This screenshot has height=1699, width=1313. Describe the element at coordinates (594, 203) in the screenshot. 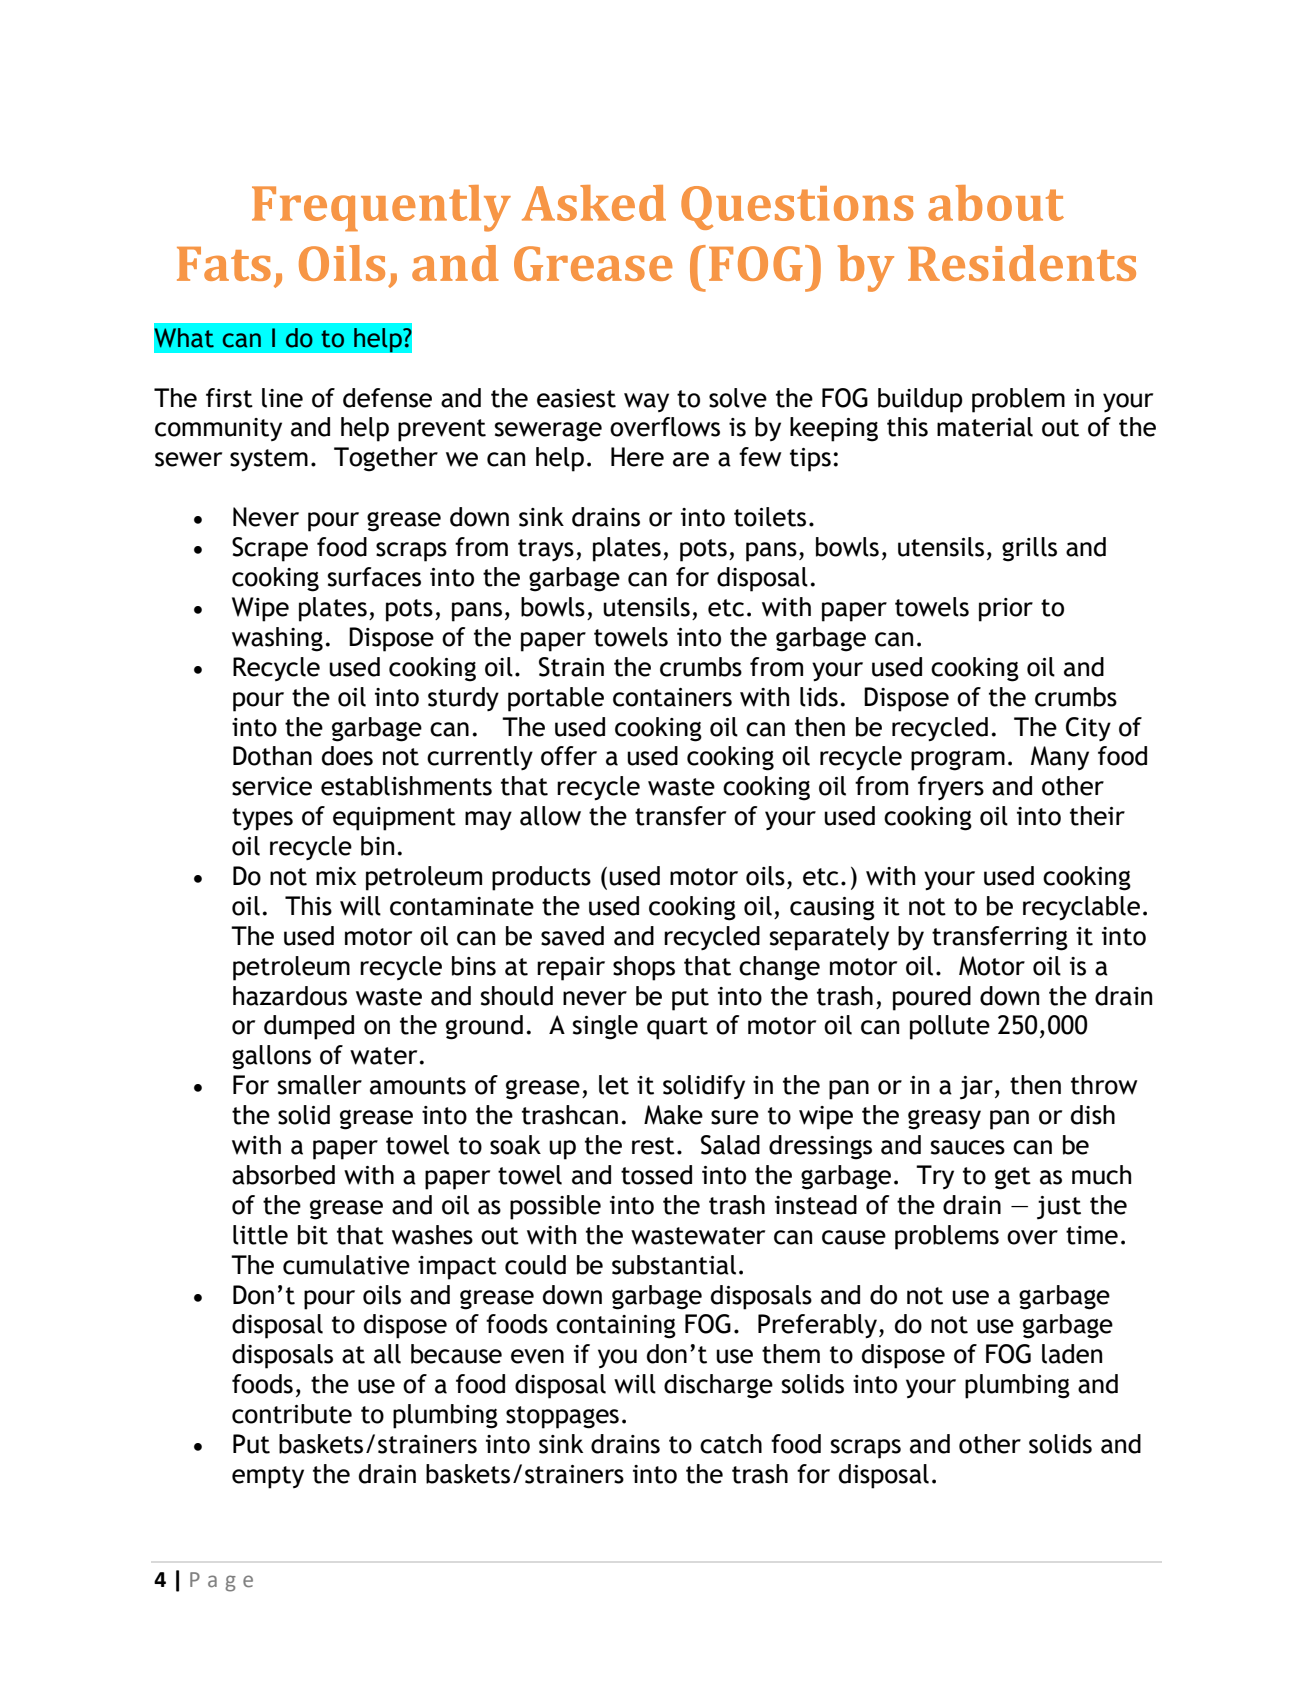

I see `Asked` at that location.
